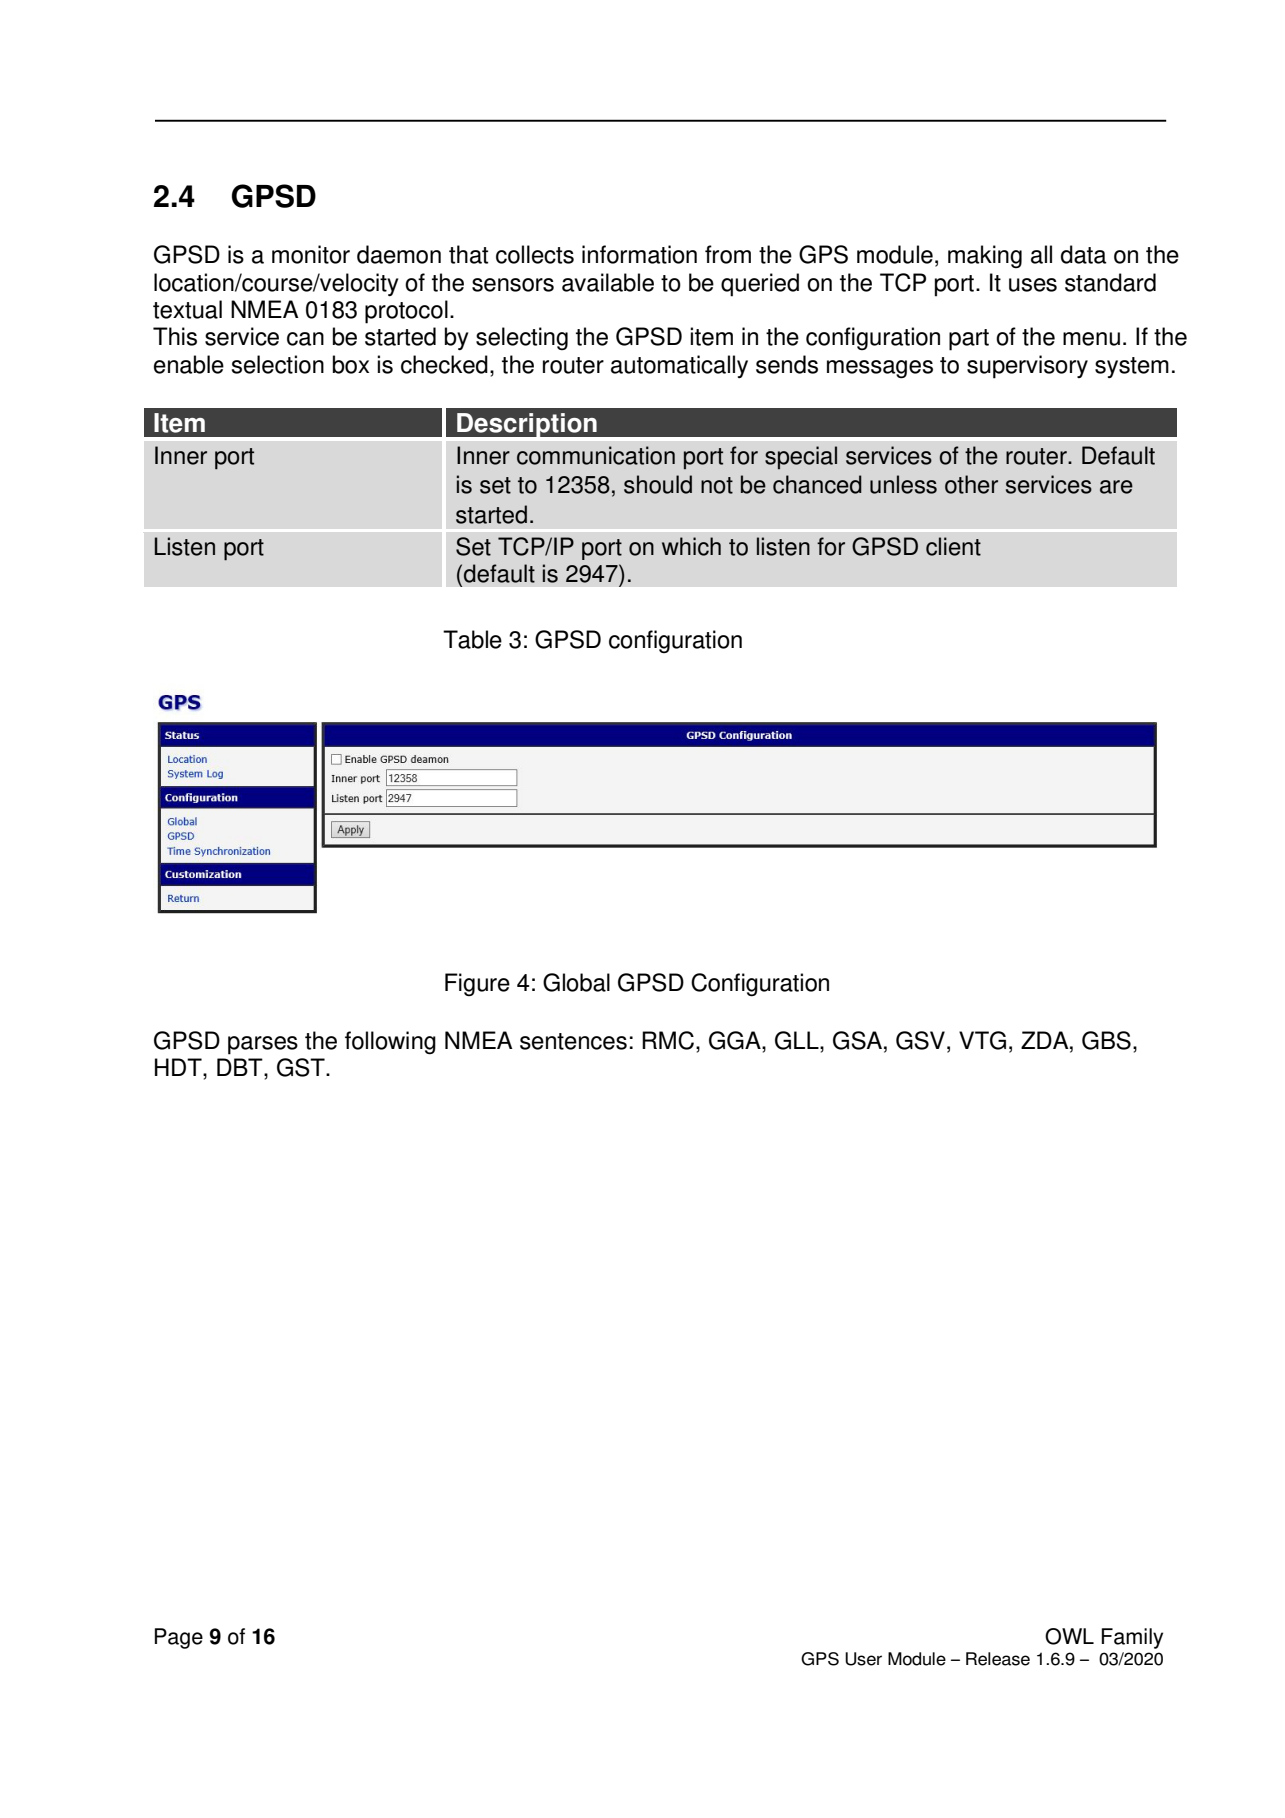 The width and height of the image is (1285, 1818). What do you see at coordinates (608, 282) in the image?
I see `available` at bounding box center [608, 282].
